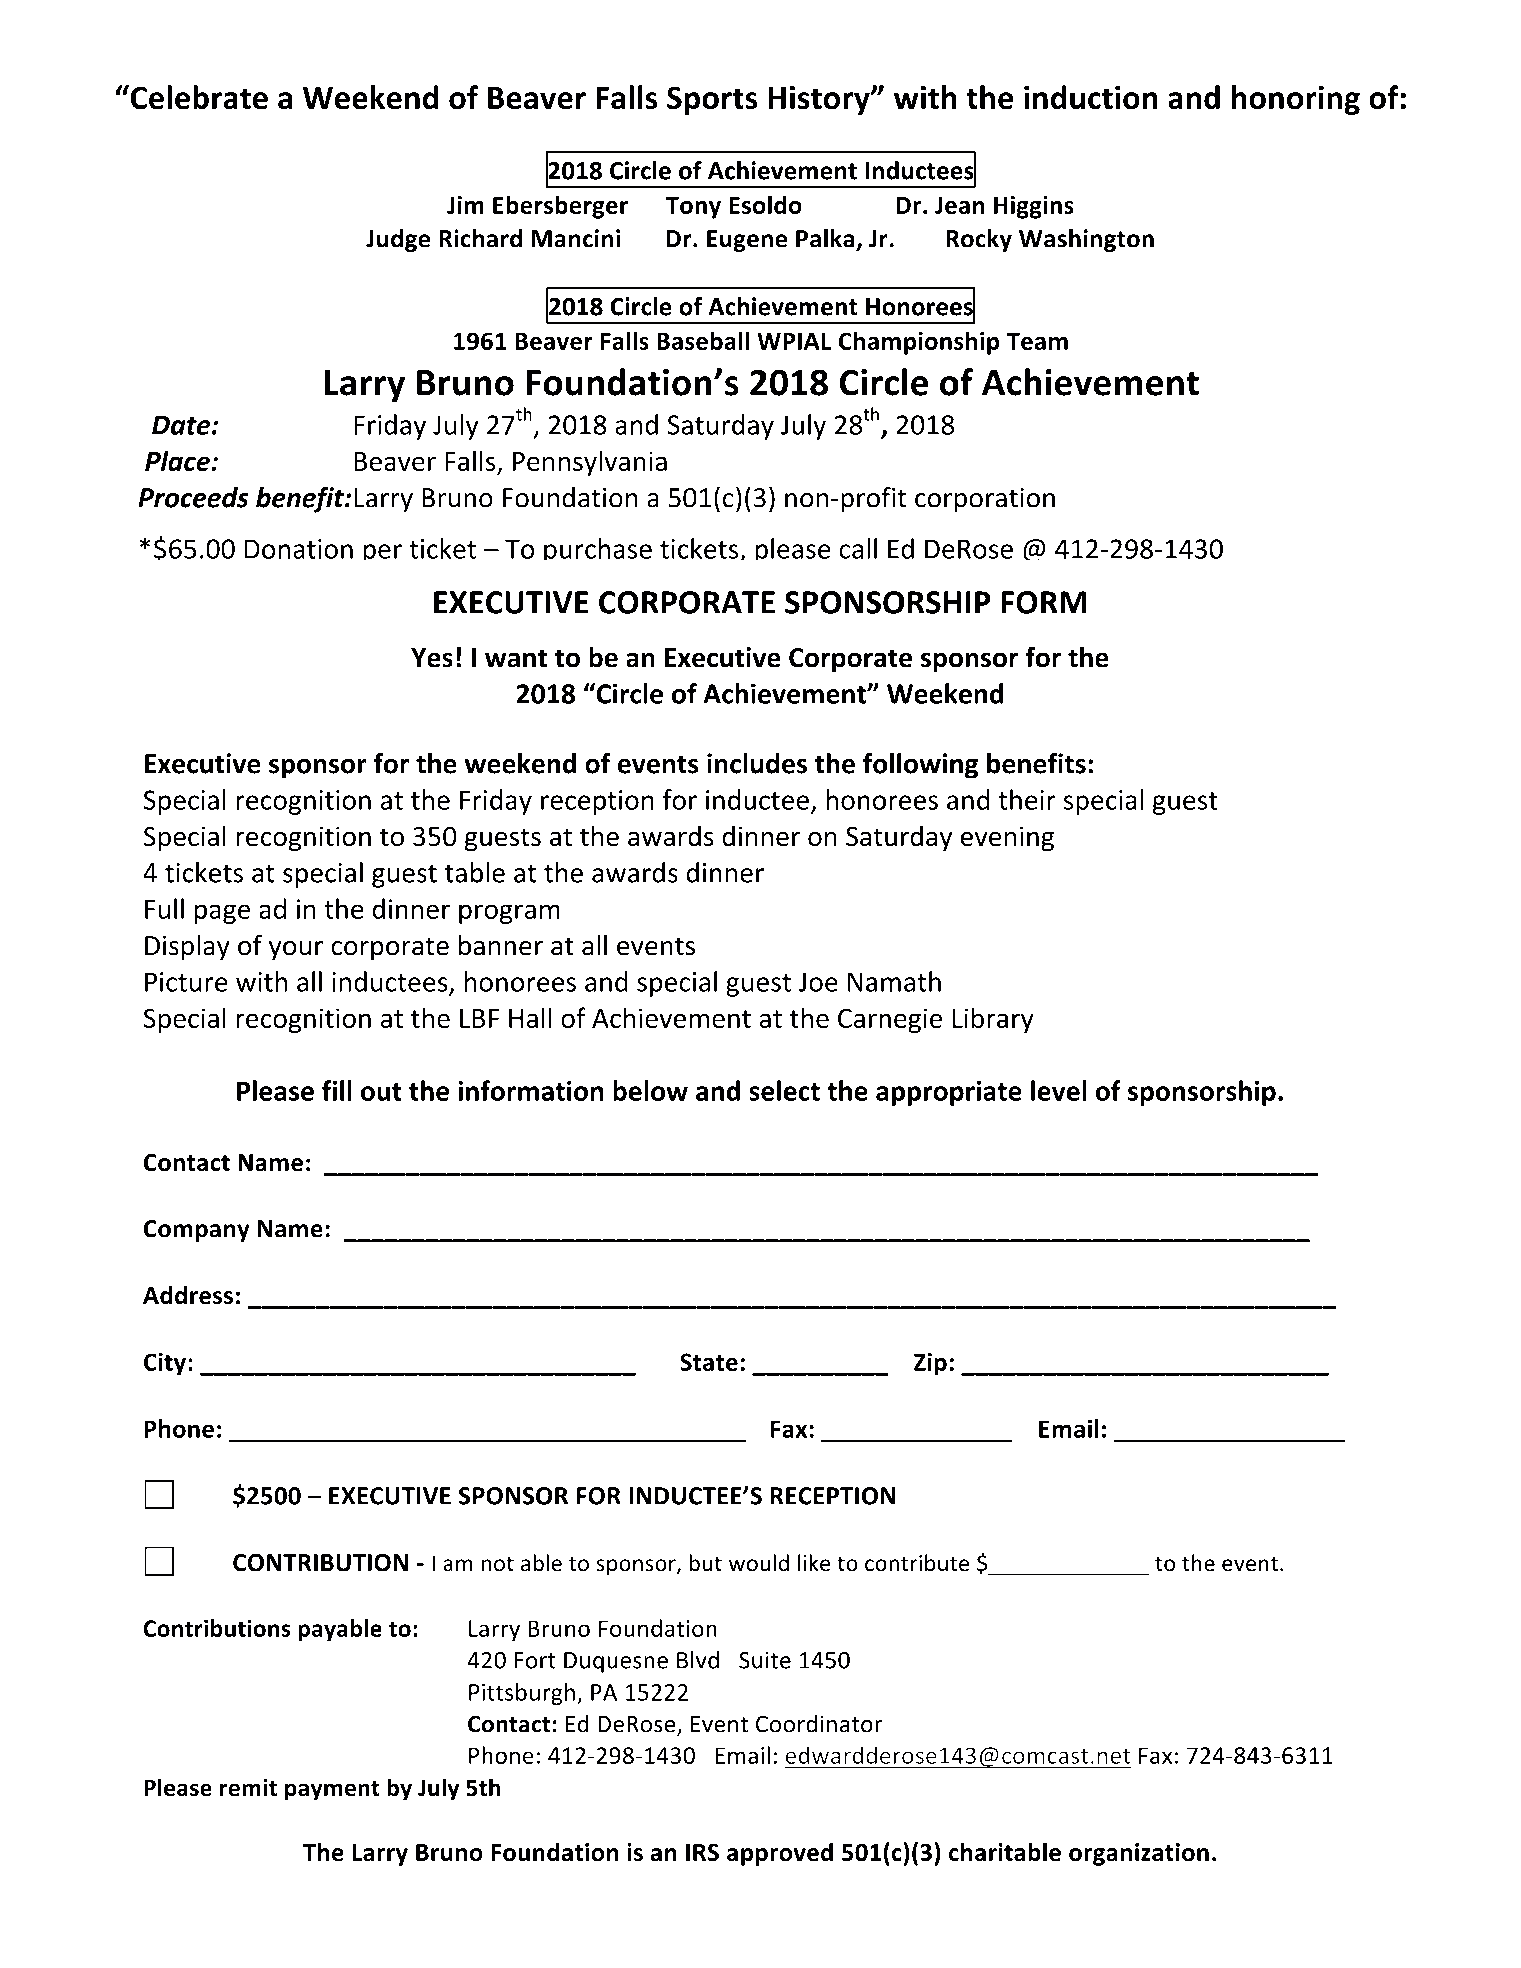 This screenshot has height=1968, width=1521. Describe the element at coordinates (332, 1791) in the screenshot. I see `payment` at that location.
